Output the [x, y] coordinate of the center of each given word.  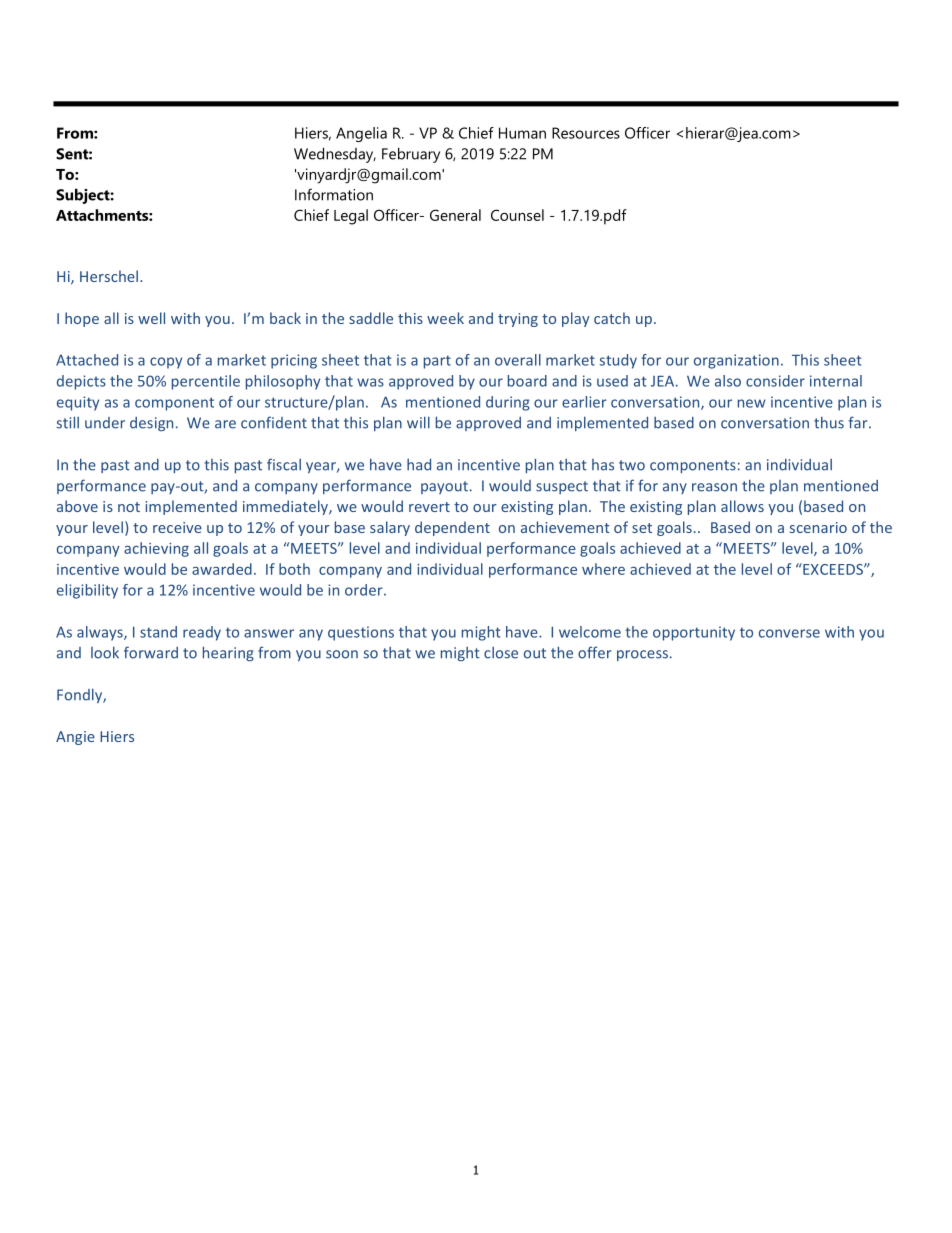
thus [829, 422]
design [151, 424]
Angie [75, 738]
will [418, 422]
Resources [586, 133]
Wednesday [335, 155]
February [411, 155]
